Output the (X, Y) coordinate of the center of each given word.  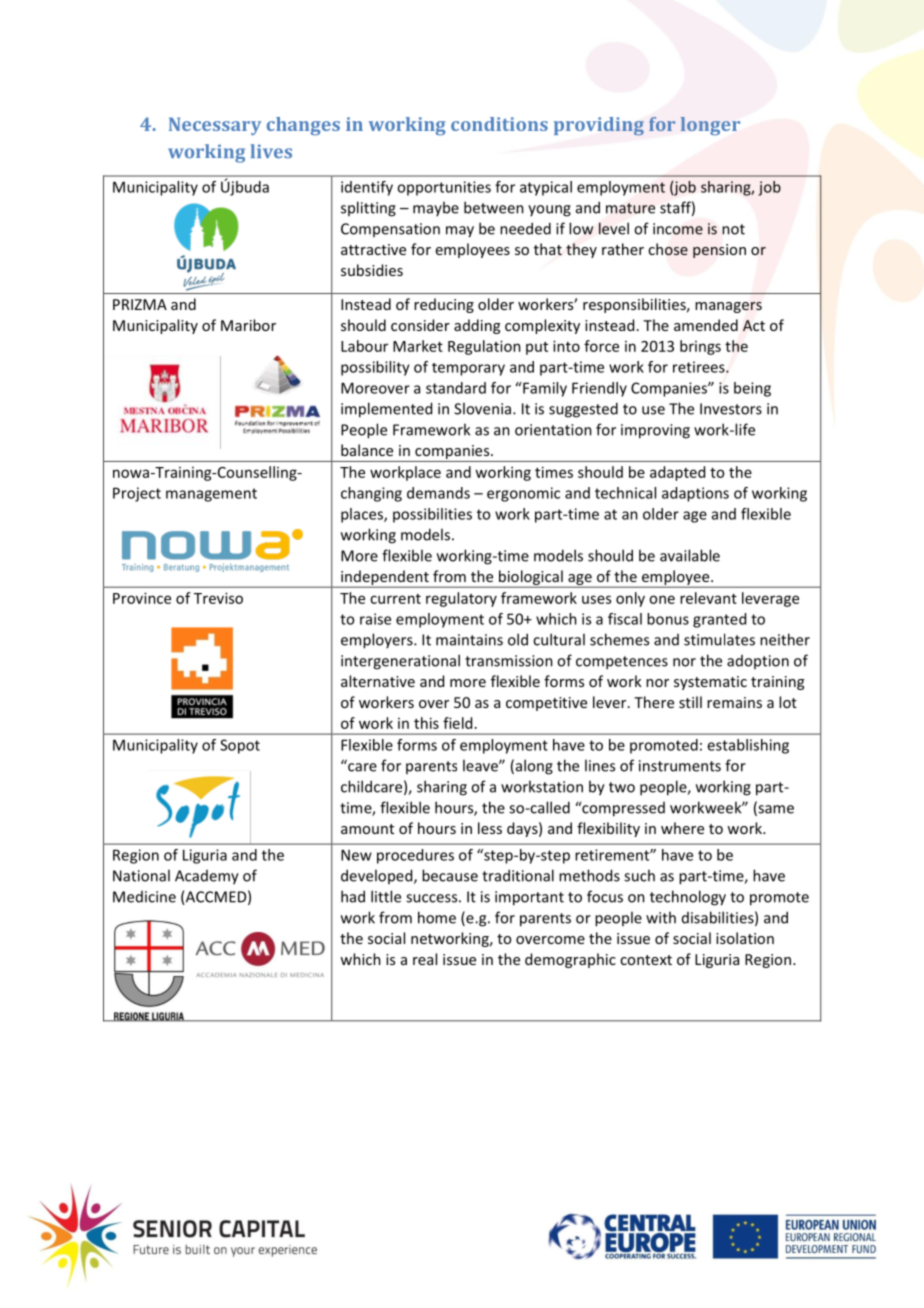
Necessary (215, 126)
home (437, 917)
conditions (499, 124)
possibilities (432, 515)
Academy (207, 877)
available (690, 555)
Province (142, 598)
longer (710, 126)
